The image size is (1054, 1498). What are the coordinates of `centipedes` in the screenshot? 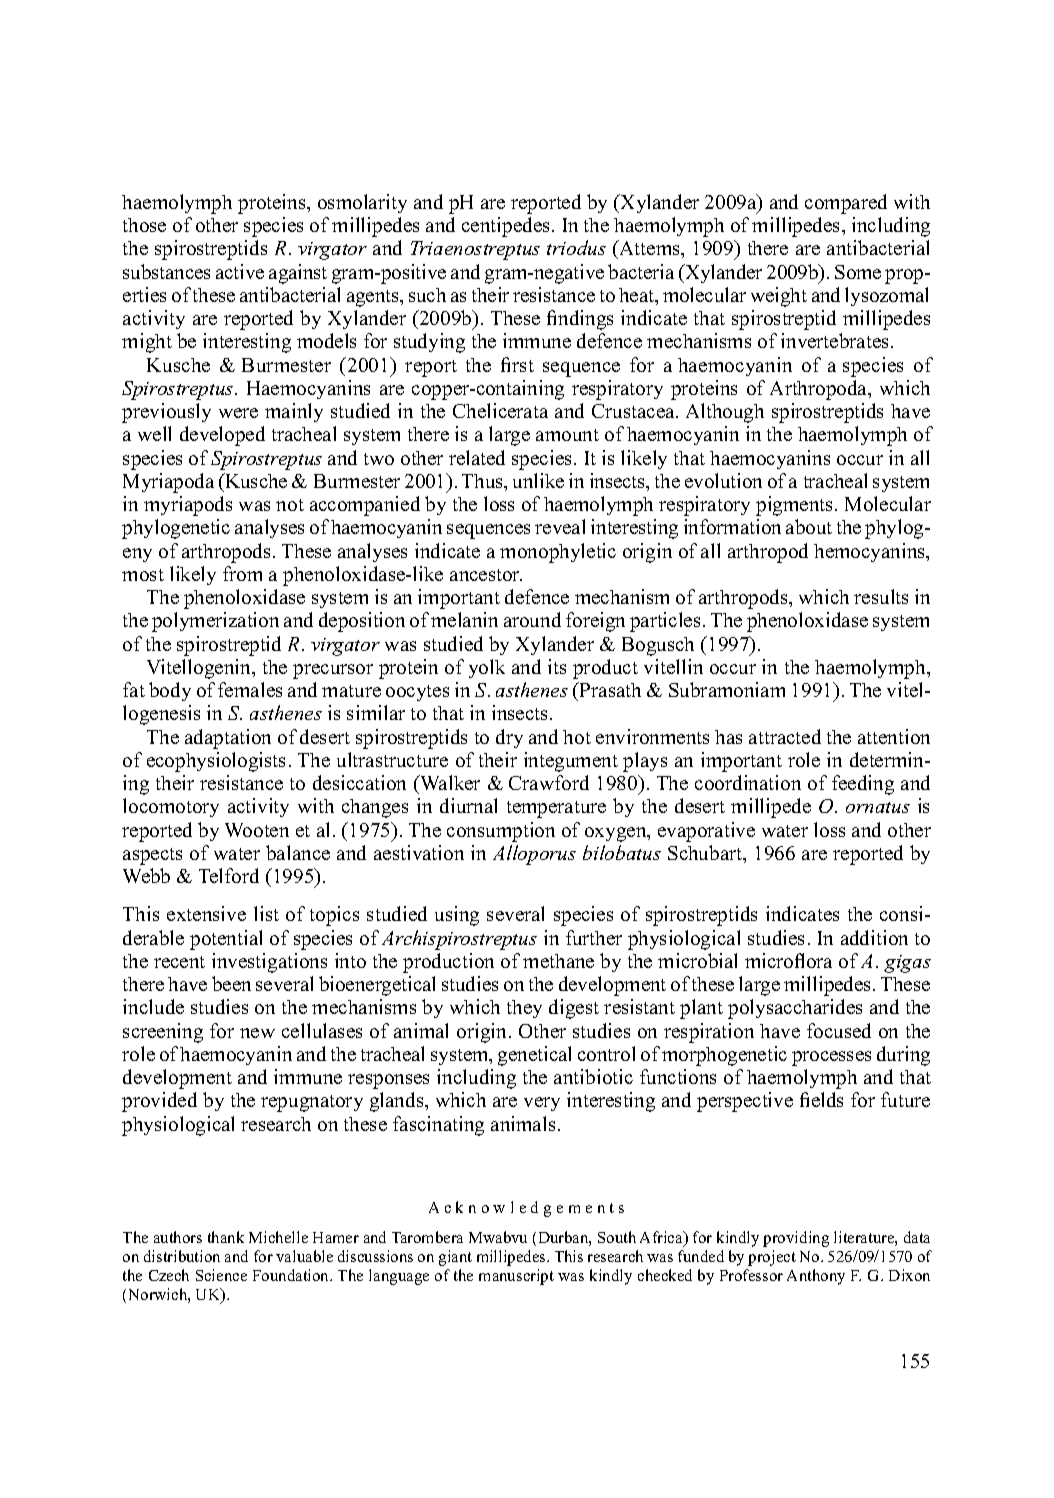 It's located at (505, 227).
